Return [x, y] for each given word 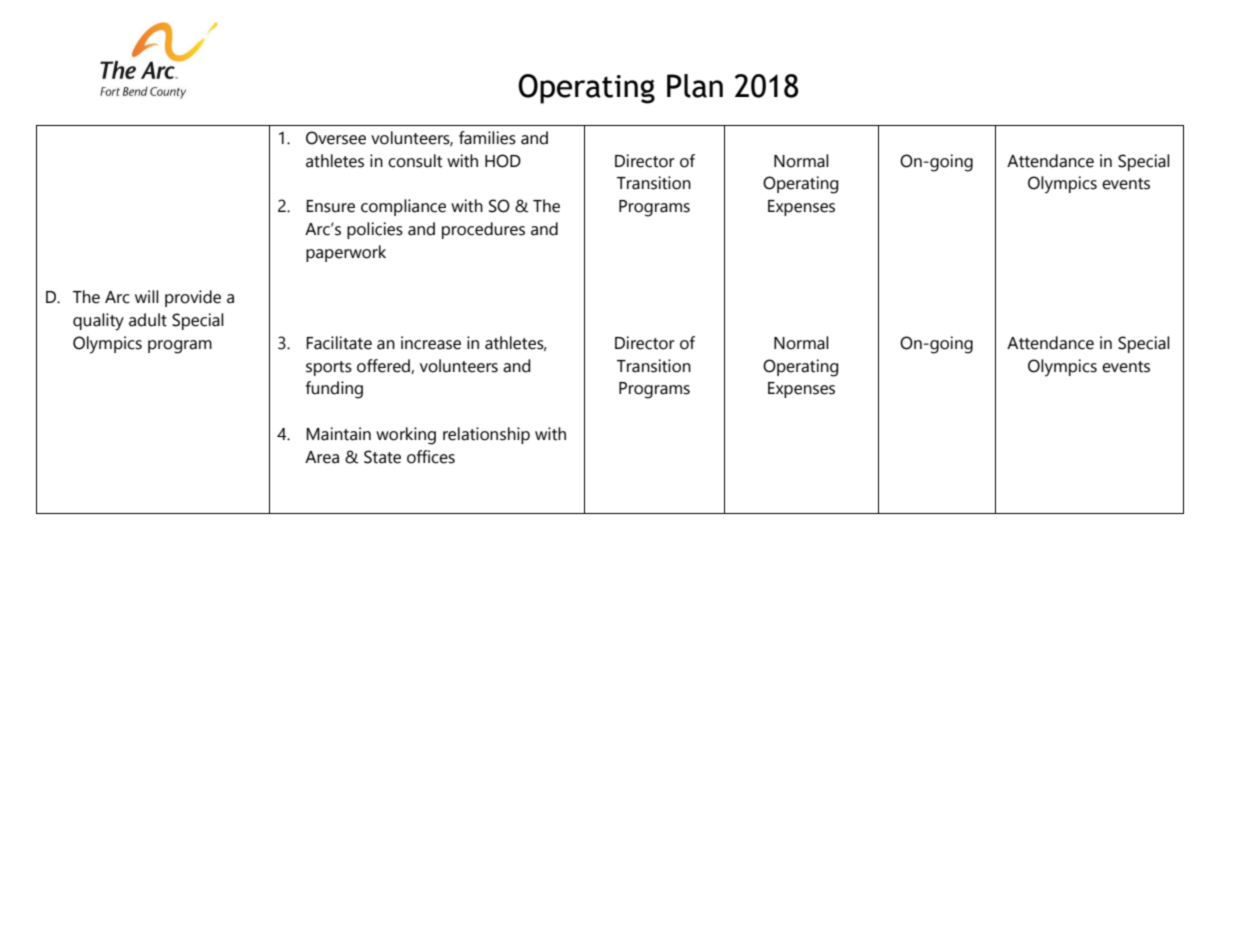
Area [322, 457]
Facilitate [339, 343]
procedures [483, 230]
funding [334, 390]
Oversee [336, 138]
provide [193, 298]
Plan [695, 86]
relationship [486, 435]
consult [415, 161]
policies [375, 230]
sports [329, 368]
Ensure [330, 206]
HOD [503, 161]
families [487, 138]
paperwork [346, 253]
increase [431, 343]
